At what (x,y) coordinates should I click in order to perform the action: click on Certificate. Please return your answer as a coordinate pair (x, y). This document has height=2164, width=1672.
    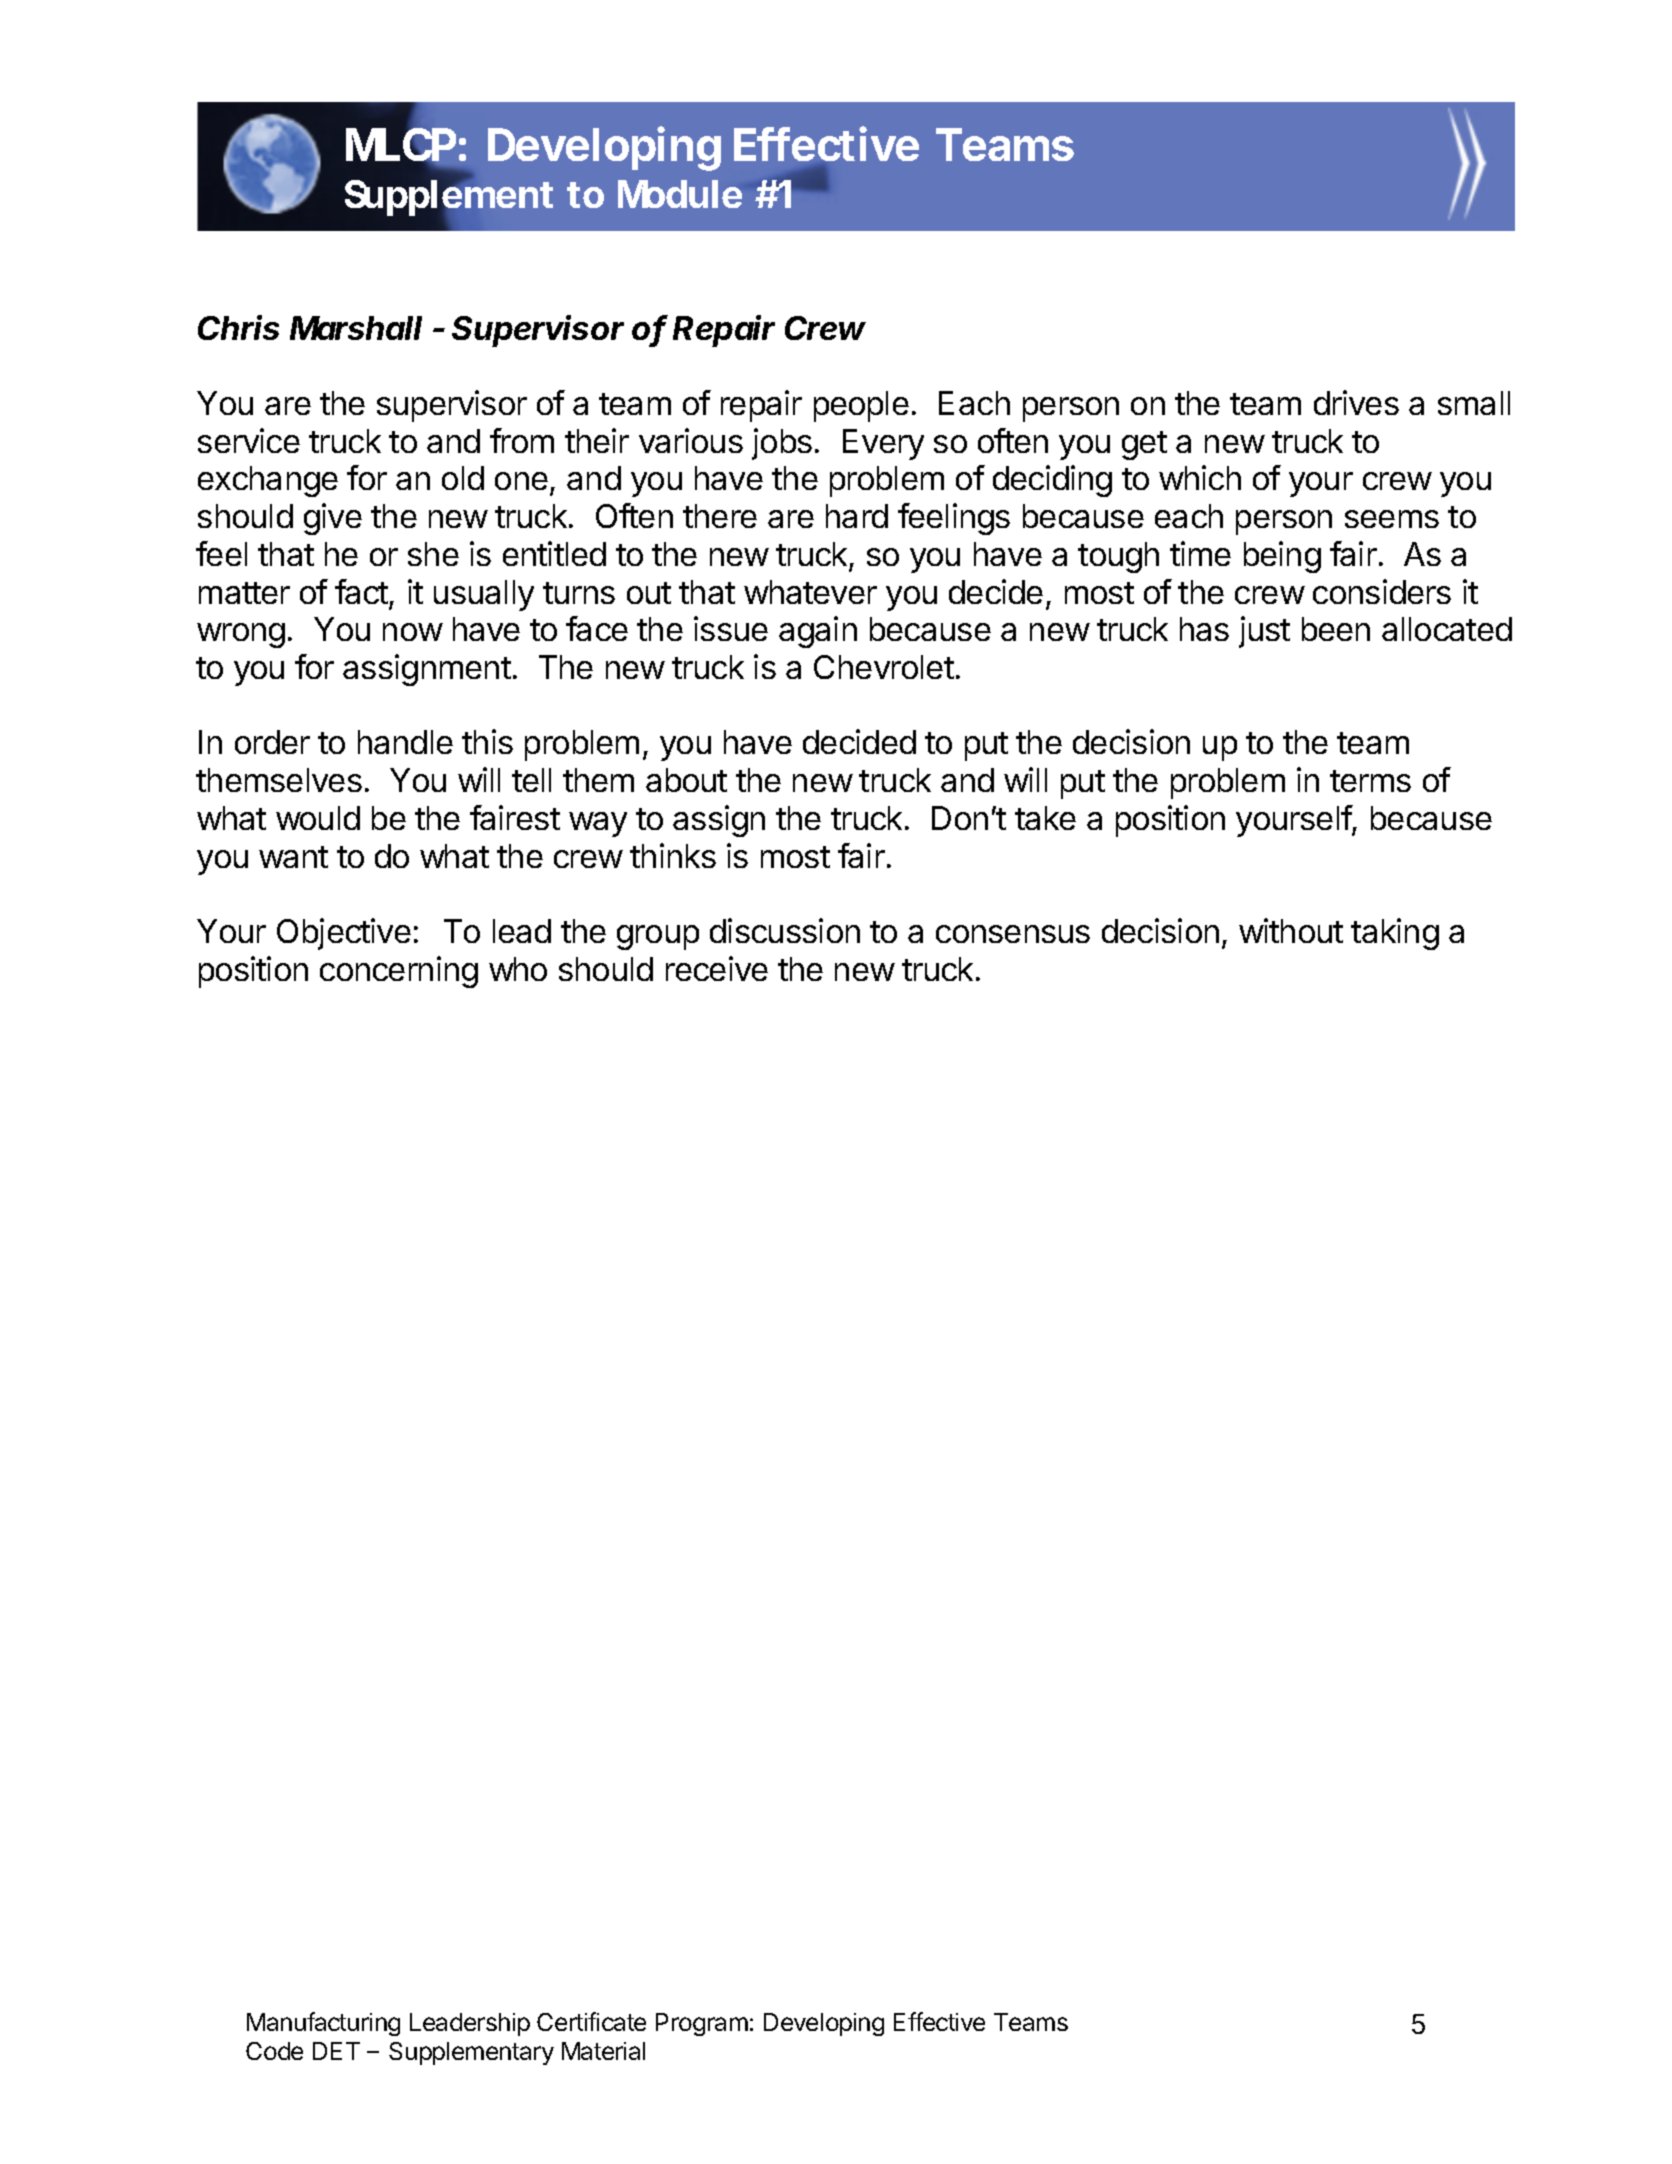
    Looking at the image, I should click on (591, 2021).
